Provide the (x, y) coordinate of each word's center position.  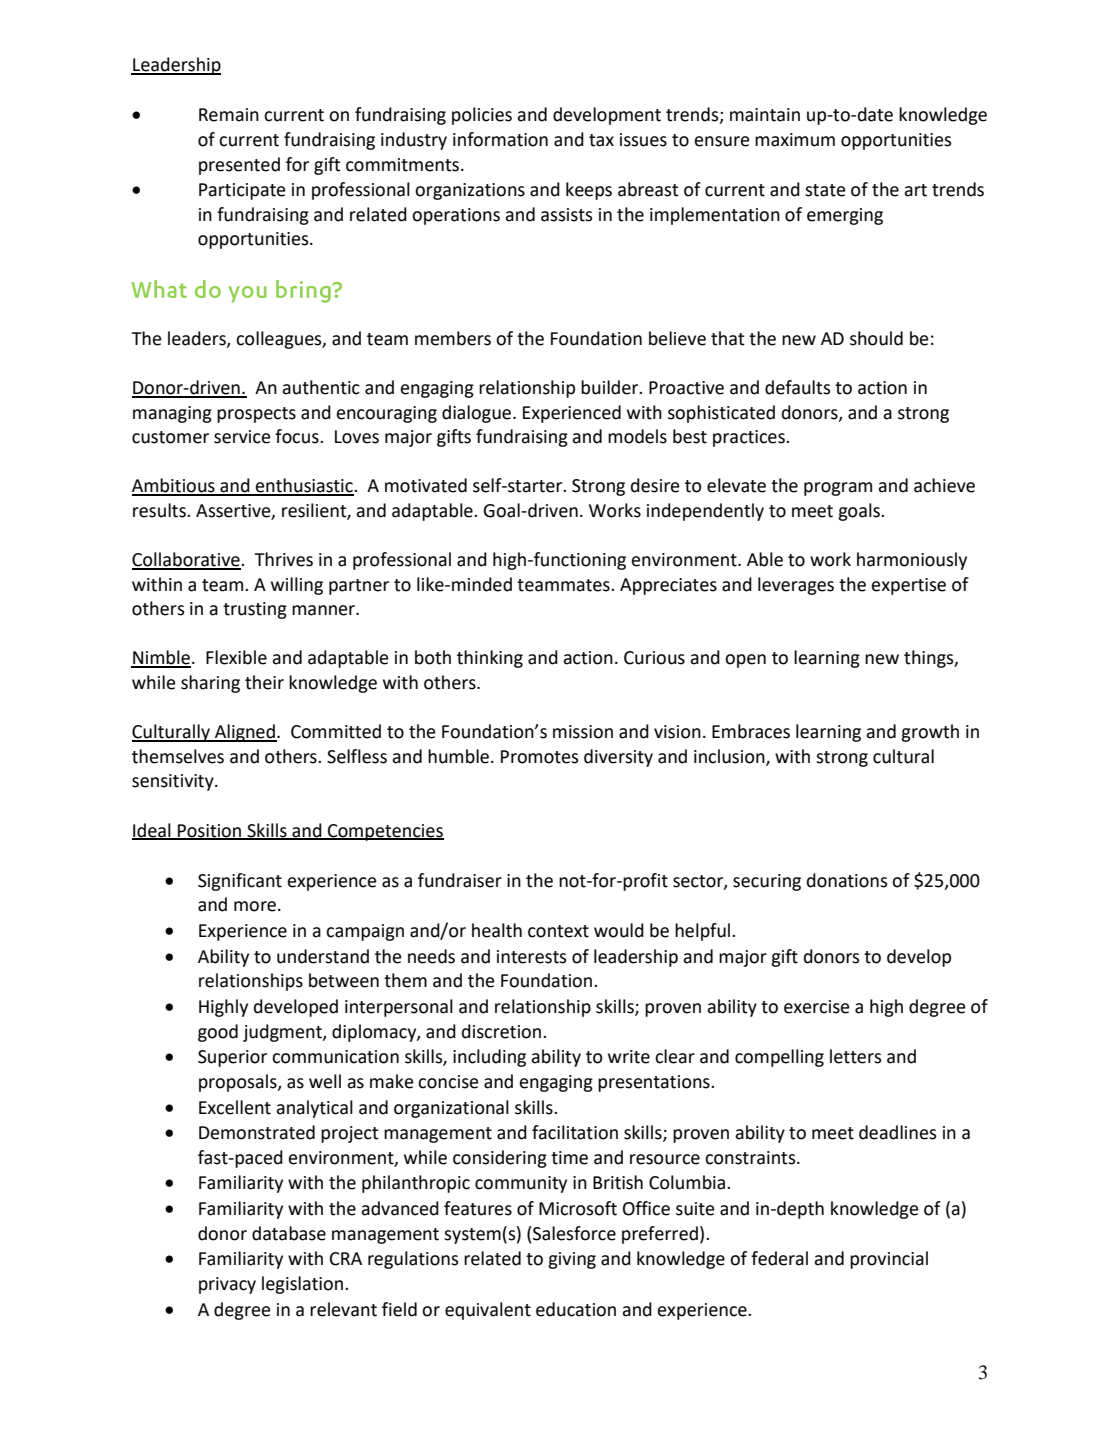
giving (572, 1260)
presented (239, 166)
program (838, 489)
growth (930, 733)
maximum (795, 140)
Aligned (245, 733)
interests (531, 957)
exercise (816, 1007)
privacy (227, 1285)
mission (583, 732)
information (500, 139)
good (218, 1033)
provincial (889, 1260)
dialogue (478, 414)
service (242, 437)
